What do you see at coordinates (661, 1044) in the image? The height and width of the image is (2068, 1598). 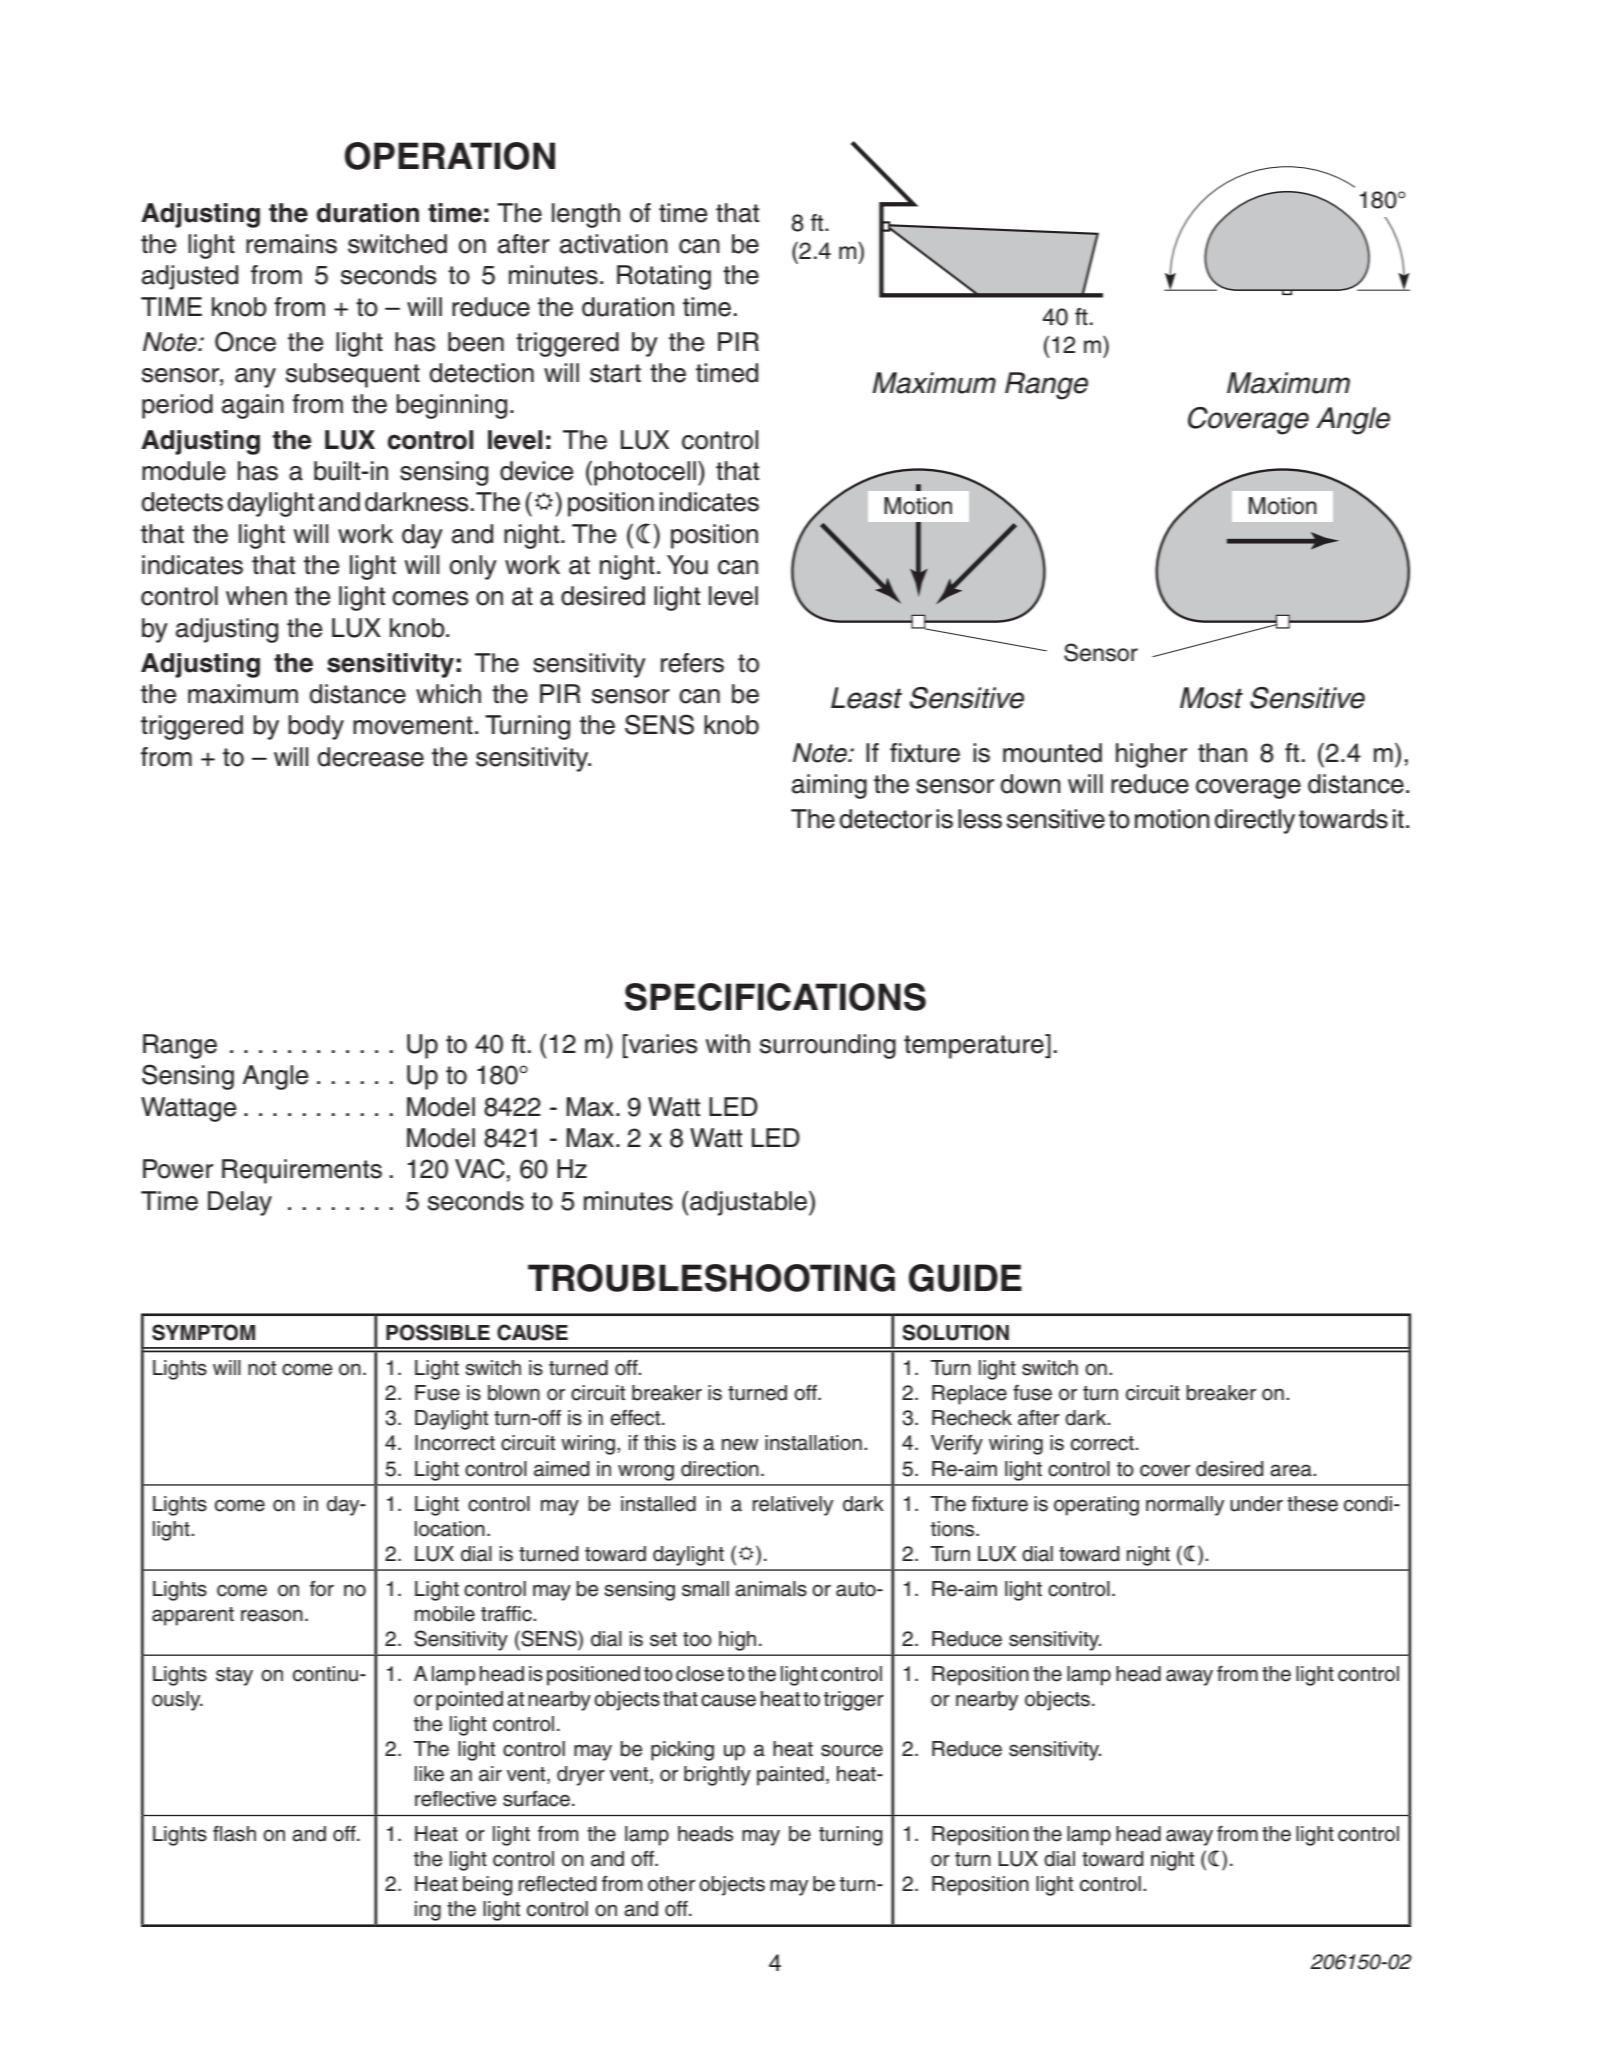 I see `VARIES` at bounding box center [661, 1044].
